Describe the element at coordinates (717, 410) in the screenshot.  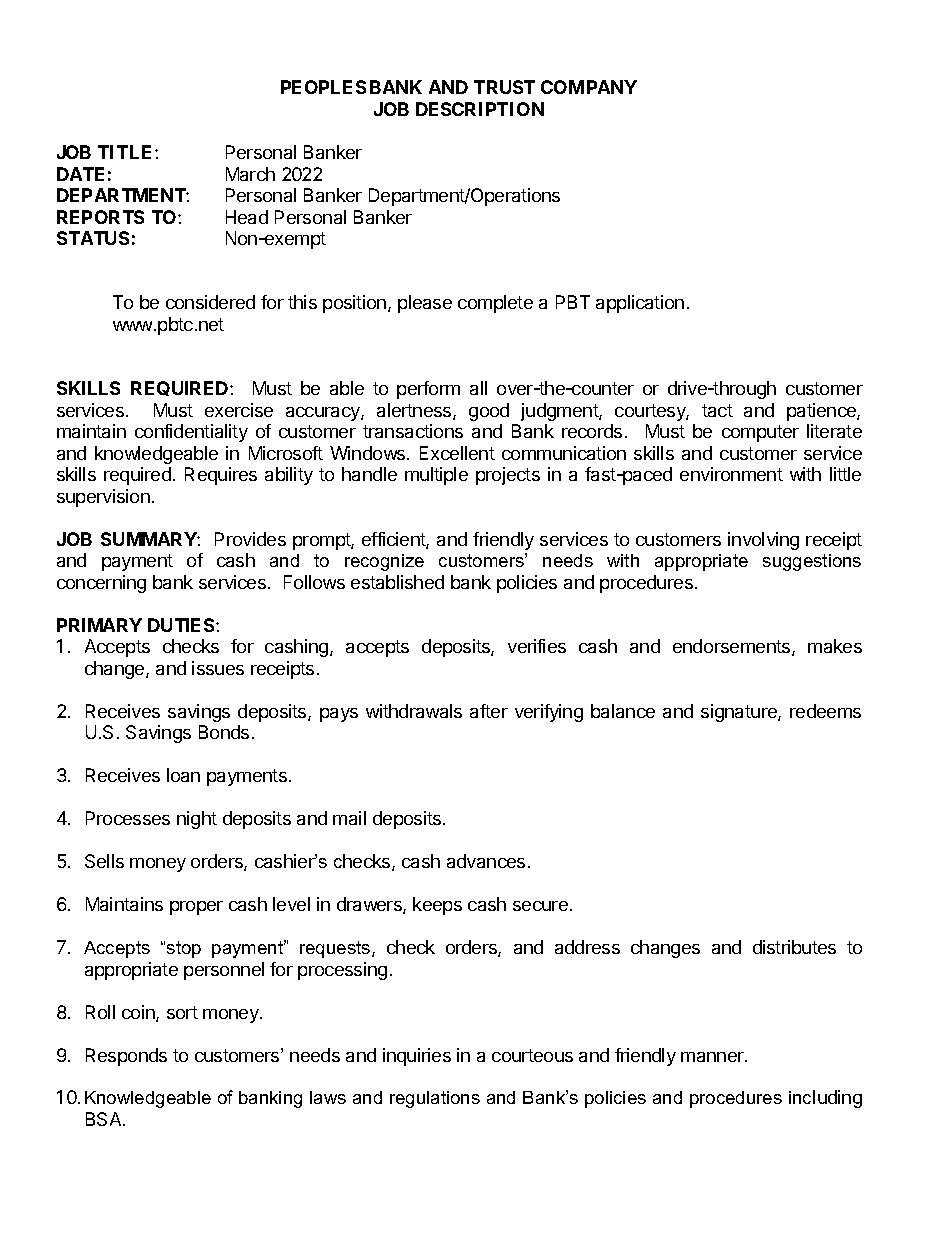
I see `tact` at that location.
